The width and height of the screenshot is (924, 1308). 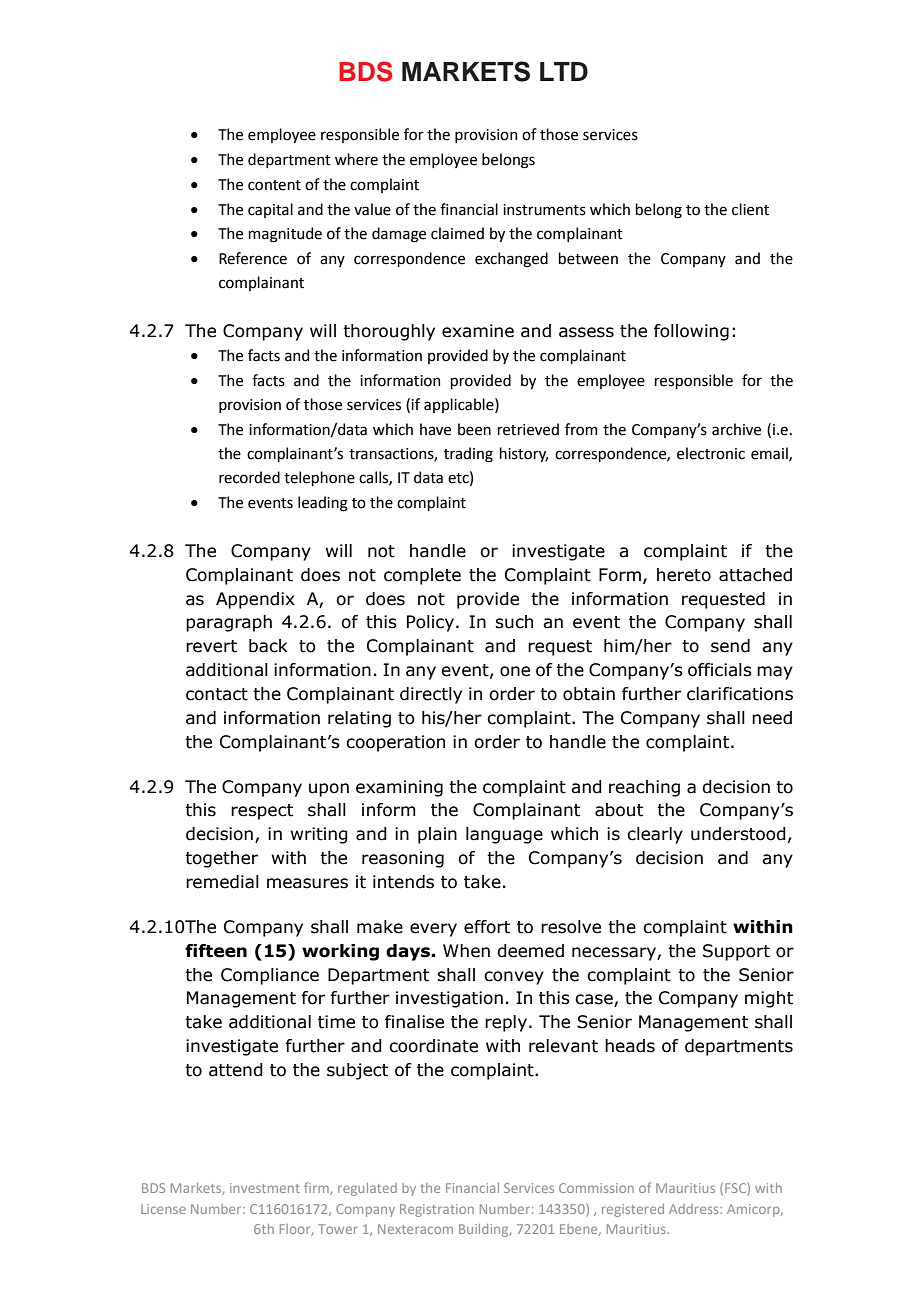 What do you see at coordinates (711, 453) in the screenshot?
I see `electronic` at bounding box center [711, 453].
